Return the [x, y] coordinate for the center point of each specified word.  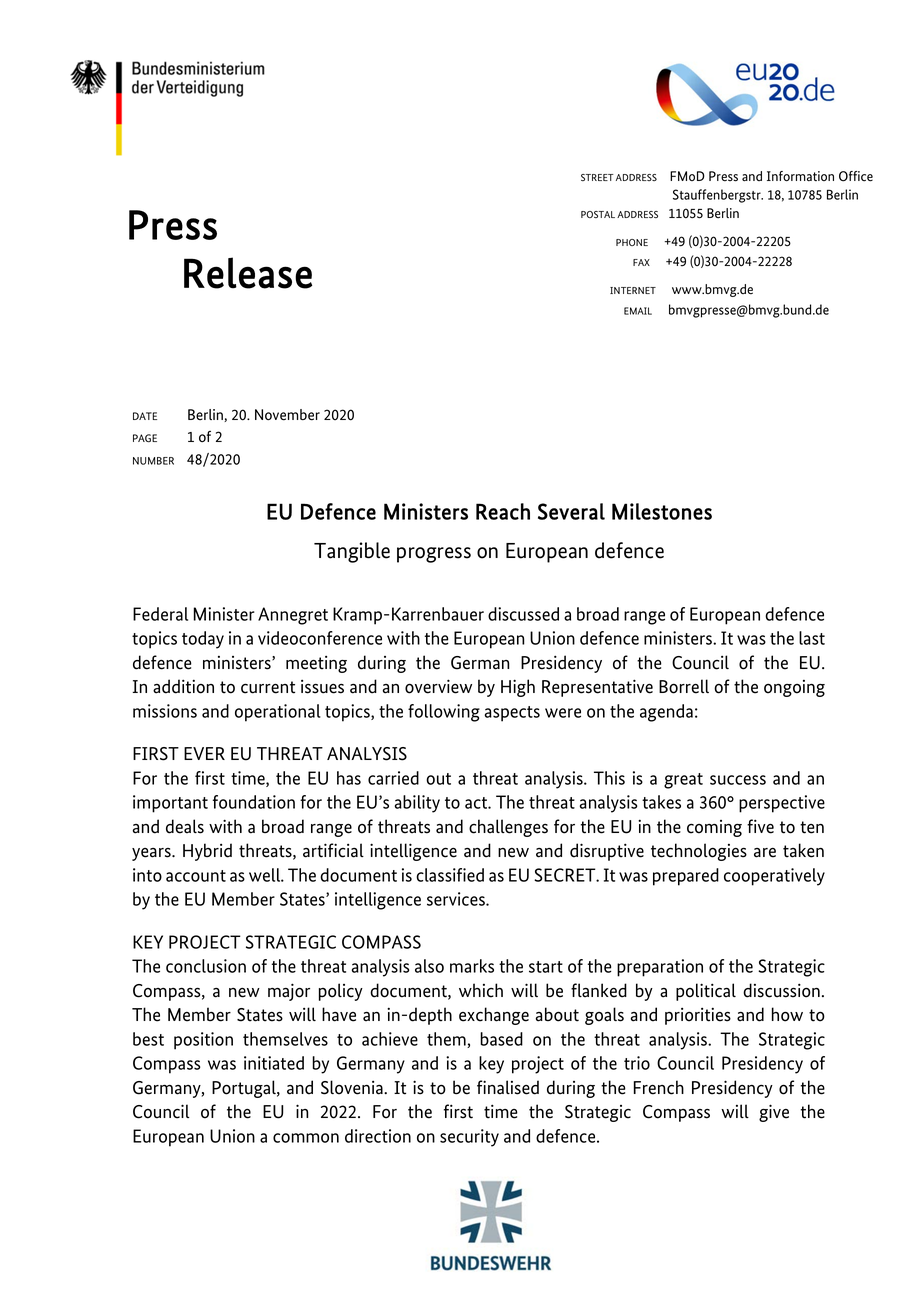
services [457, 899]
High [518, 688]
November [287, 415]
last [812, 638]
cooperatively [774, 877]
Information [800, 176]
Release [248, 273]
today [203, 640]
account [196, 876]
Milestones [662, 511]
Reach [503, 511]
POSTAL [598, 214]
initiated [274, 1063]
